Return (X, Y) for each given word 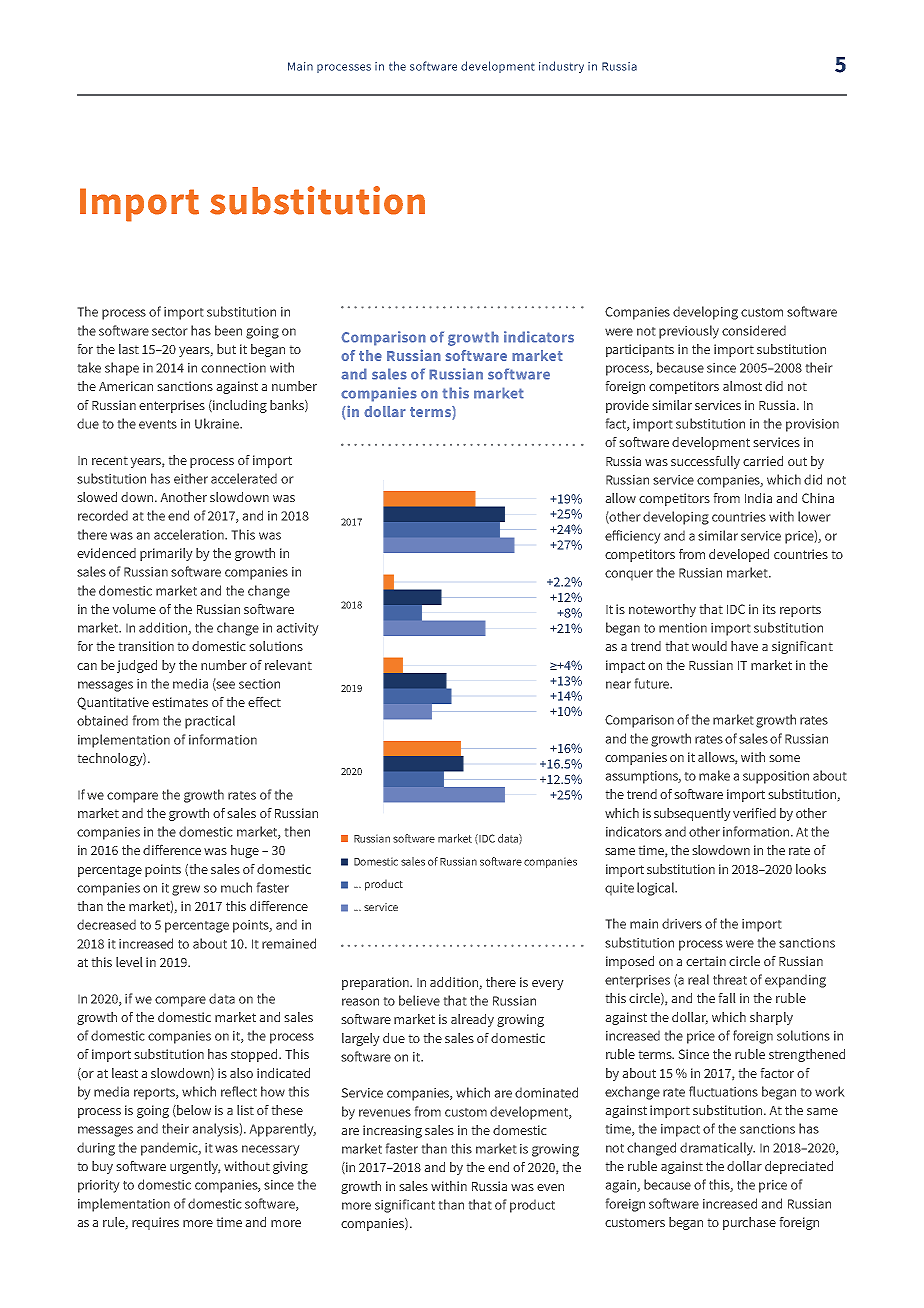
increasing (392, 1131)
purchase (749, 1223)
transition (146, 646)
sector (169, 331)
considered (754, 330)
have (744, 646)
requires (155, 1223)
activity (297, 629)
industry (561, 67)
